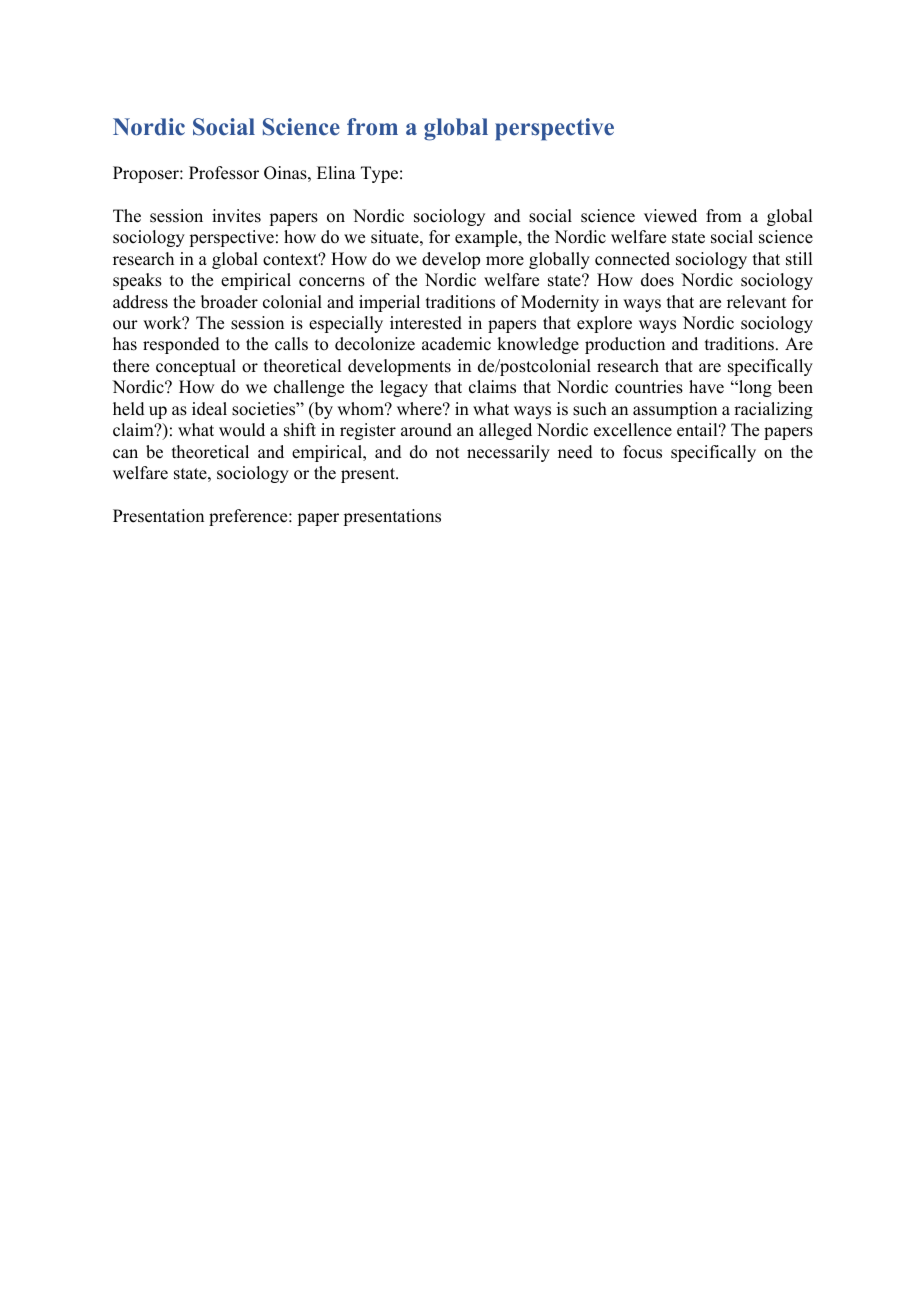 This document has width=924, height=1308. What do you see at coordinates (404, 388) in the document?
I see `legacy` at bounding box center [404, 388].
